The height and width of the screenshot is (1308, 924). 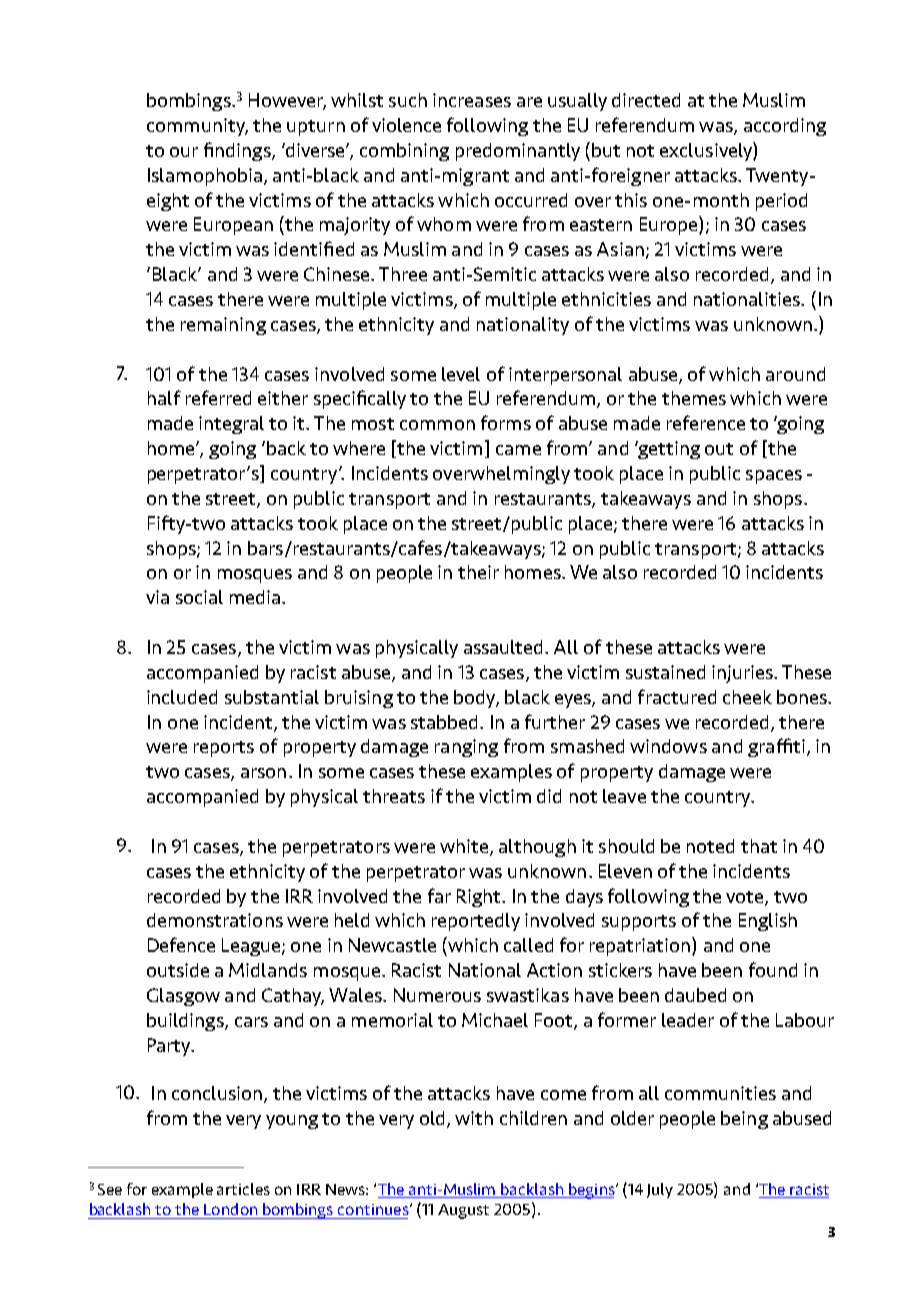 What do you see at coordinates (505, 647) in the screenshot?
I see `assaulted` at bounding box center [505, 647].
